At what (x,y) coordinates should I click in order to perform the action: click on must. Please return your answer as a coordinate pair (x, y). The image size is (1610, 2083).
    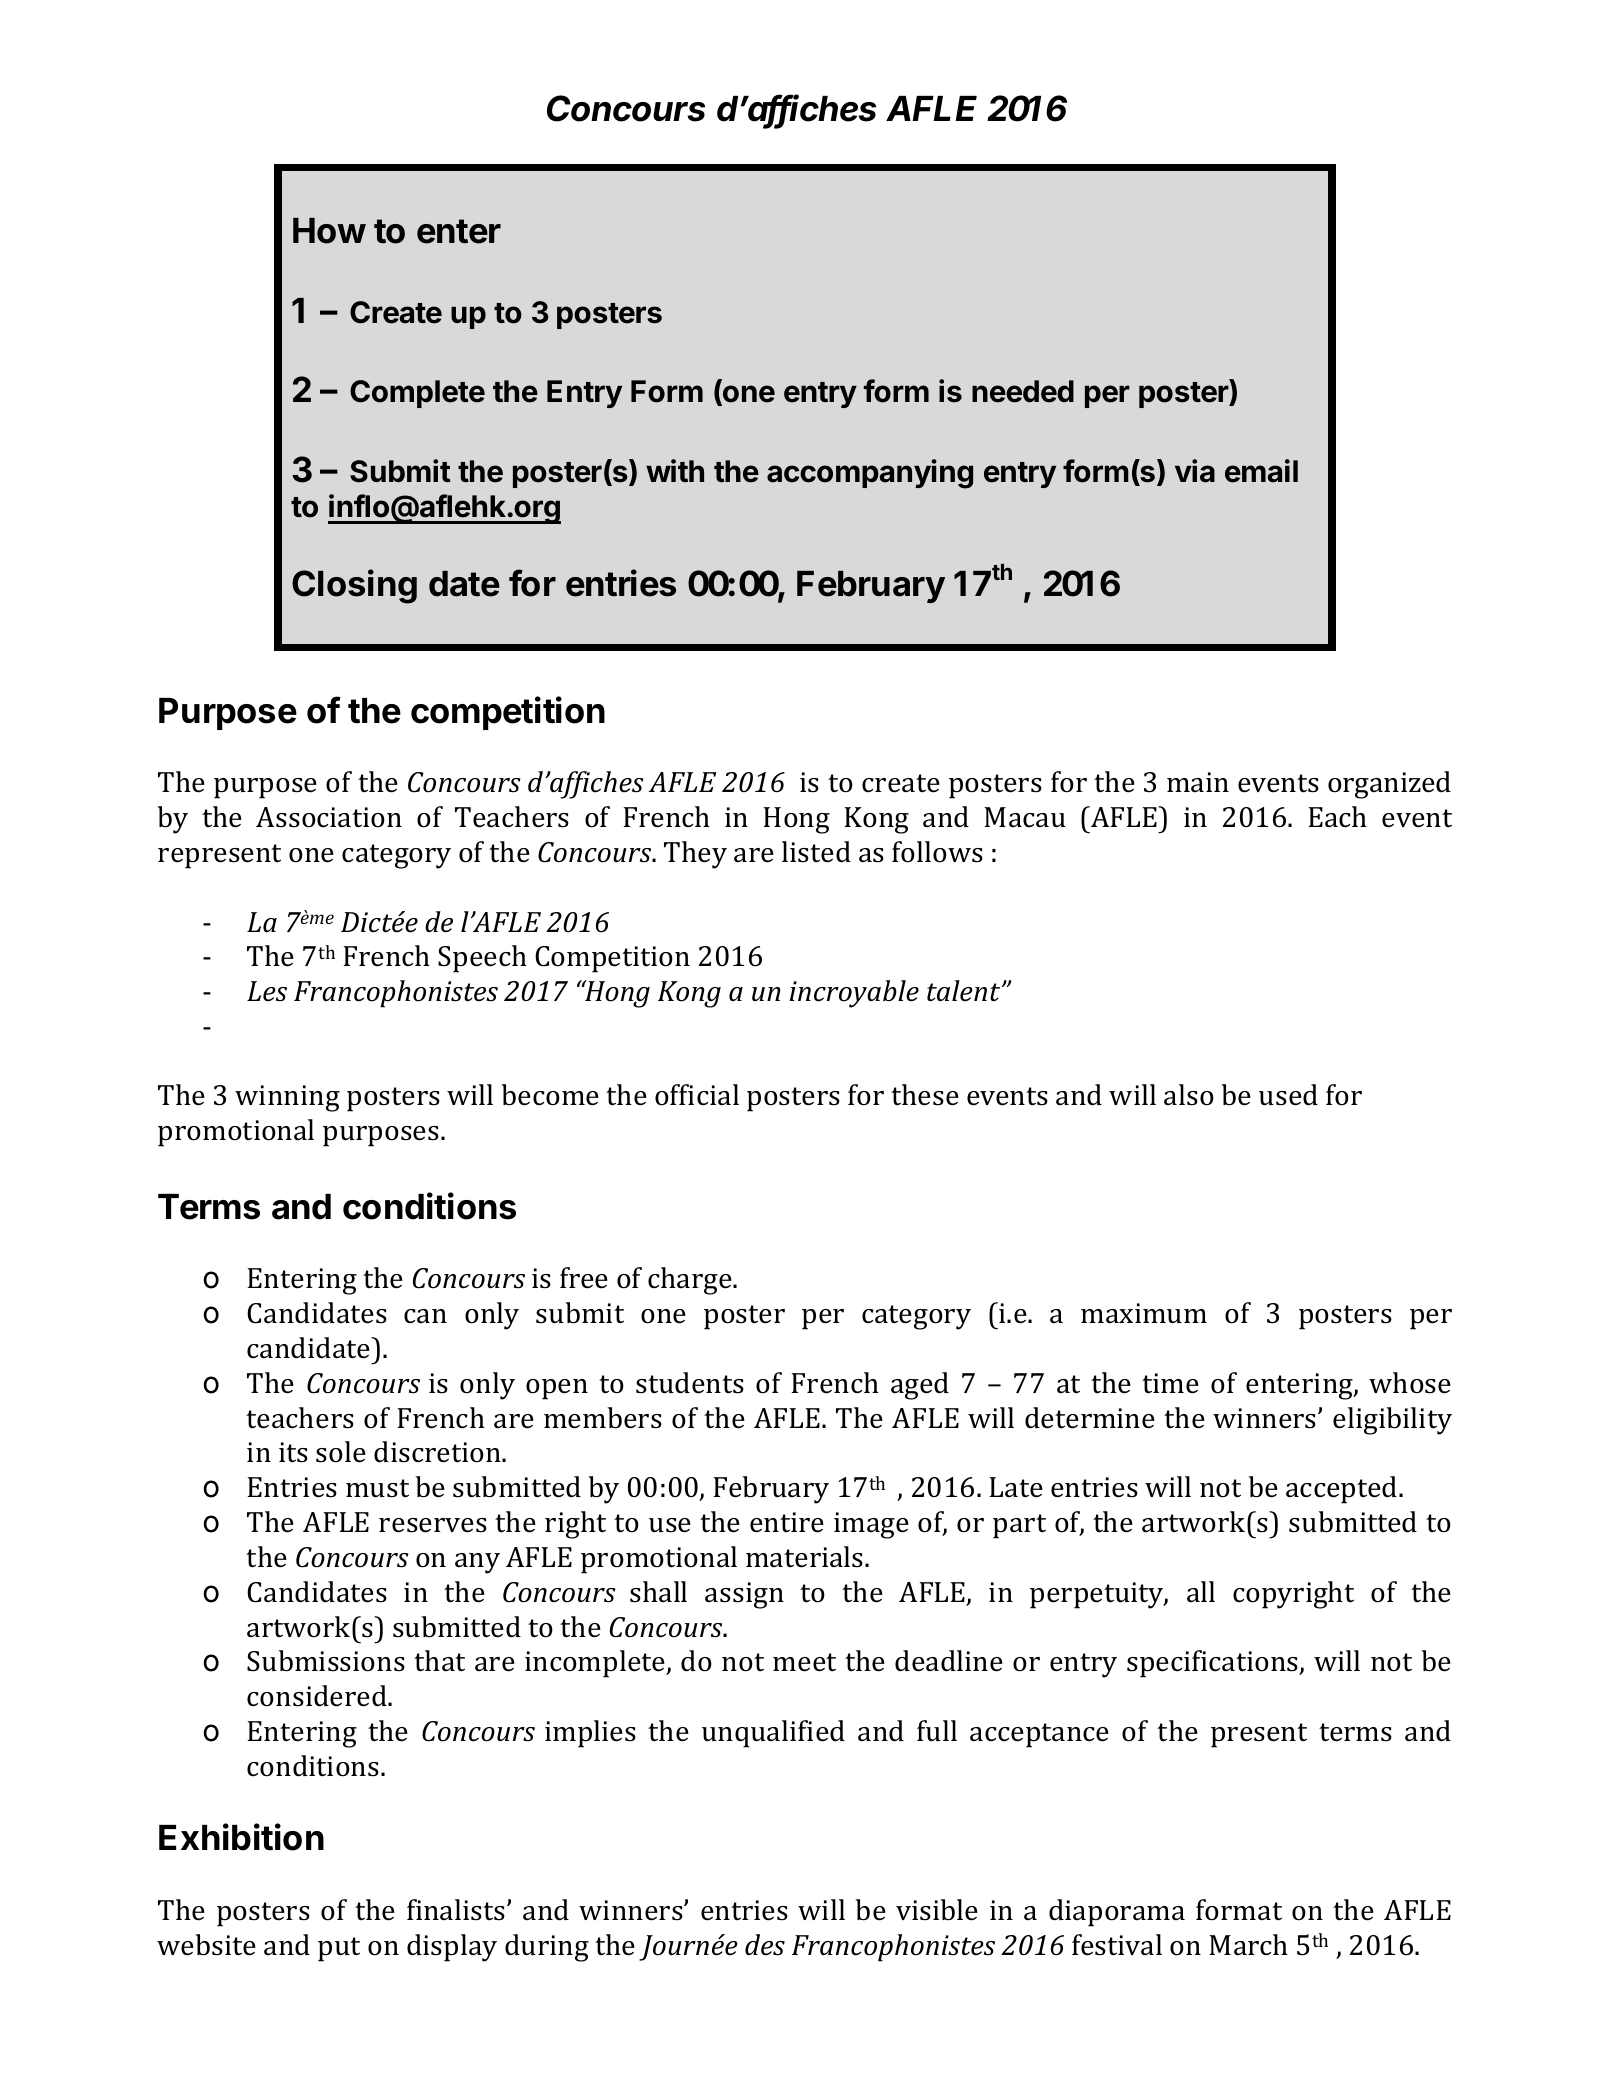
    Looking at the image, I should click on (377, 1488).
